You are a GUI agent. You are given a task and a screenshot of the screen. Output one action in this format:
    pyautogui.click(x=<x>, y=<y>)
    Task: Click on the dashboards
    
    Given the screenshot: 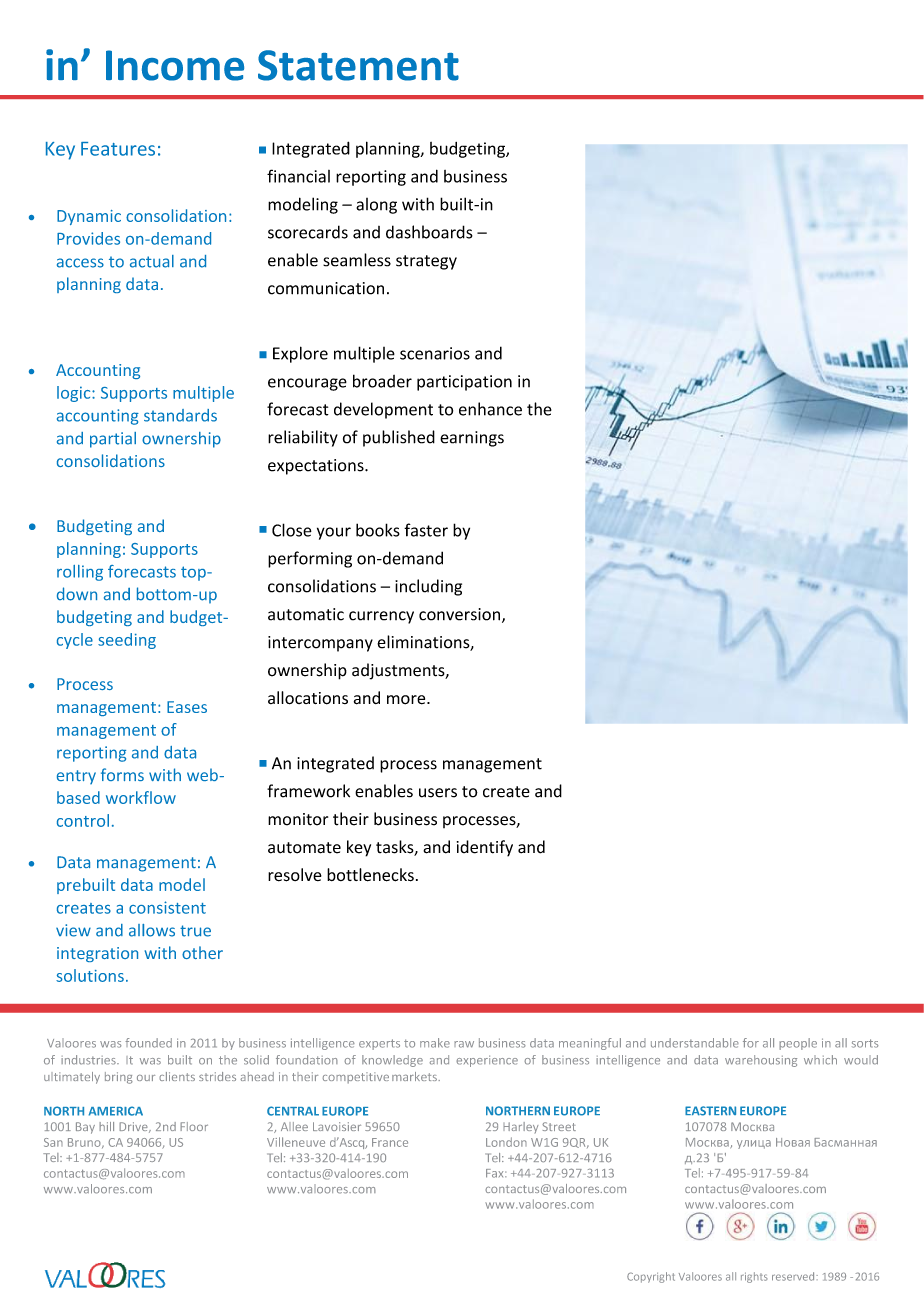 What is the action you would take?
    pyautogui.click(x=429, y=232)
